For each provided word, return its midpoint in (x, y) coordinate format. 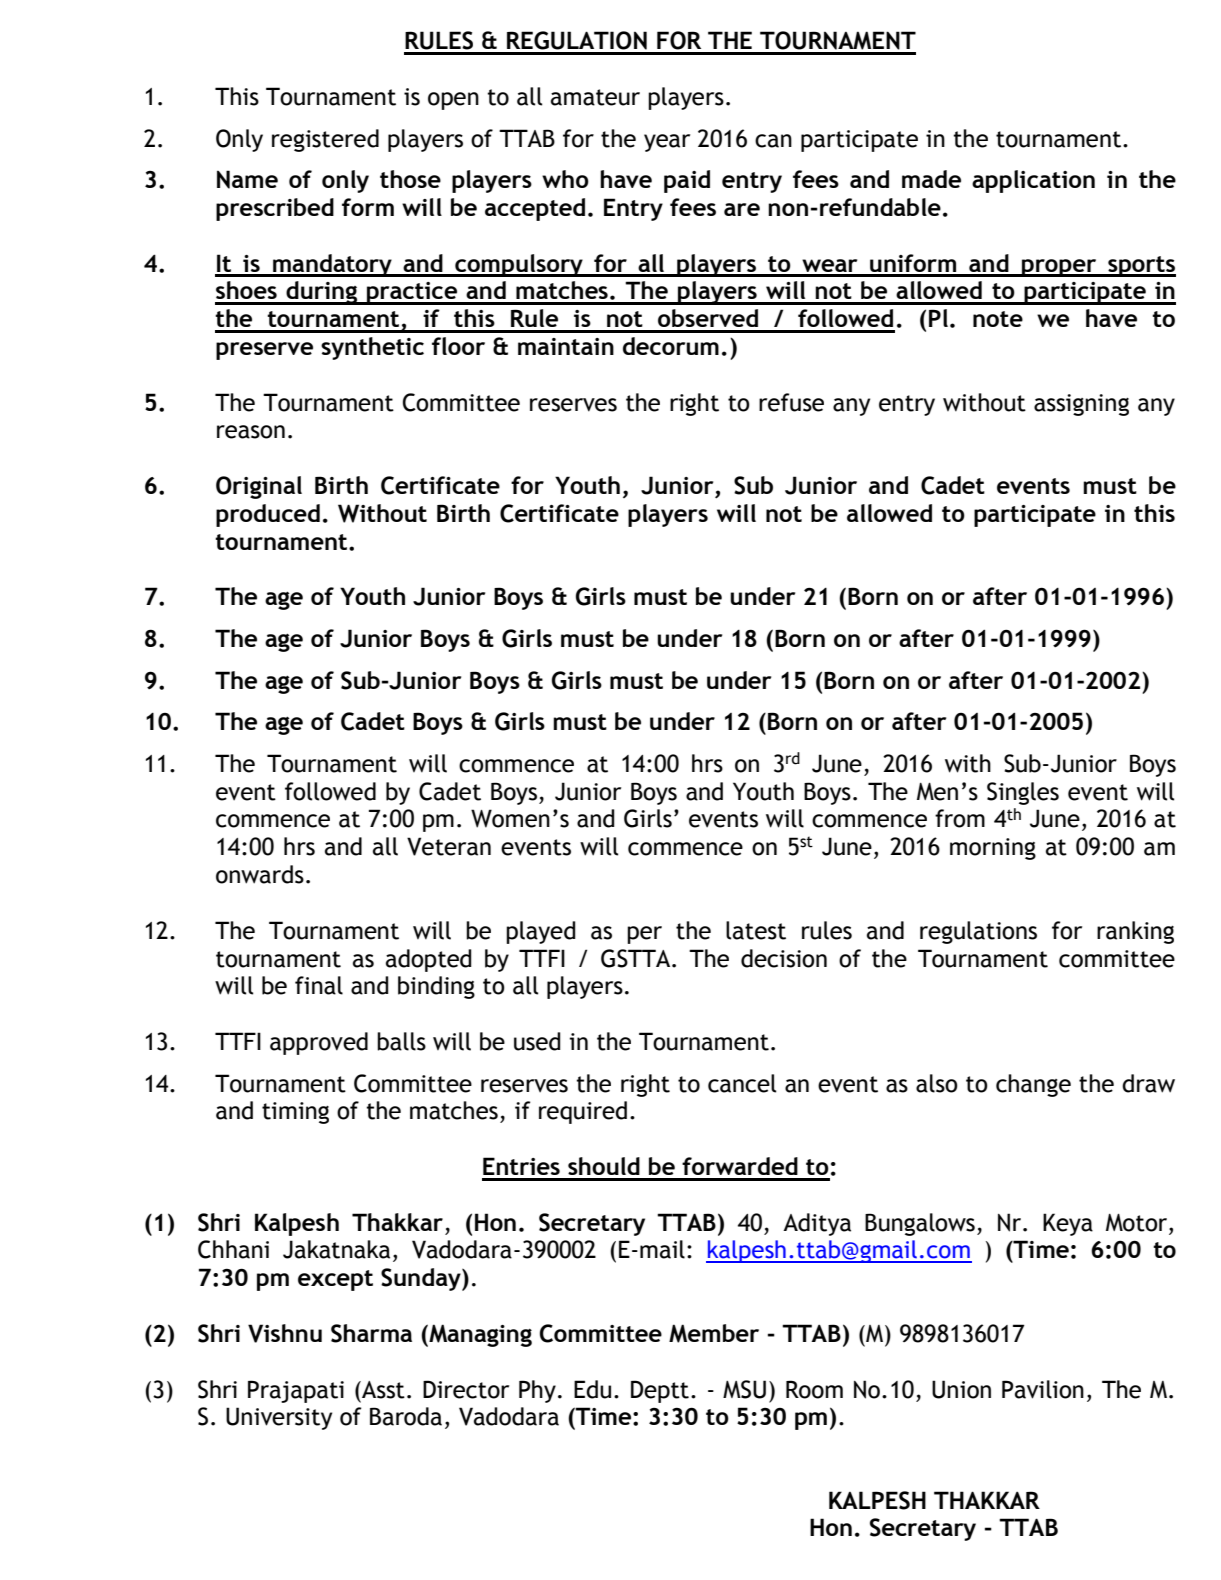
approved (319, 1043)
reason (251, 432)
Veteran (449, 846)
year (667, 143)
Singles (1023, 793)
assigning (1081, 405)
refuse (791, 402)
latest (756, 930)
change (1033, 1085)
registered (325, 140)
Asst (382, 1390)
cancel (742, 1083)
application (1033, 181)
